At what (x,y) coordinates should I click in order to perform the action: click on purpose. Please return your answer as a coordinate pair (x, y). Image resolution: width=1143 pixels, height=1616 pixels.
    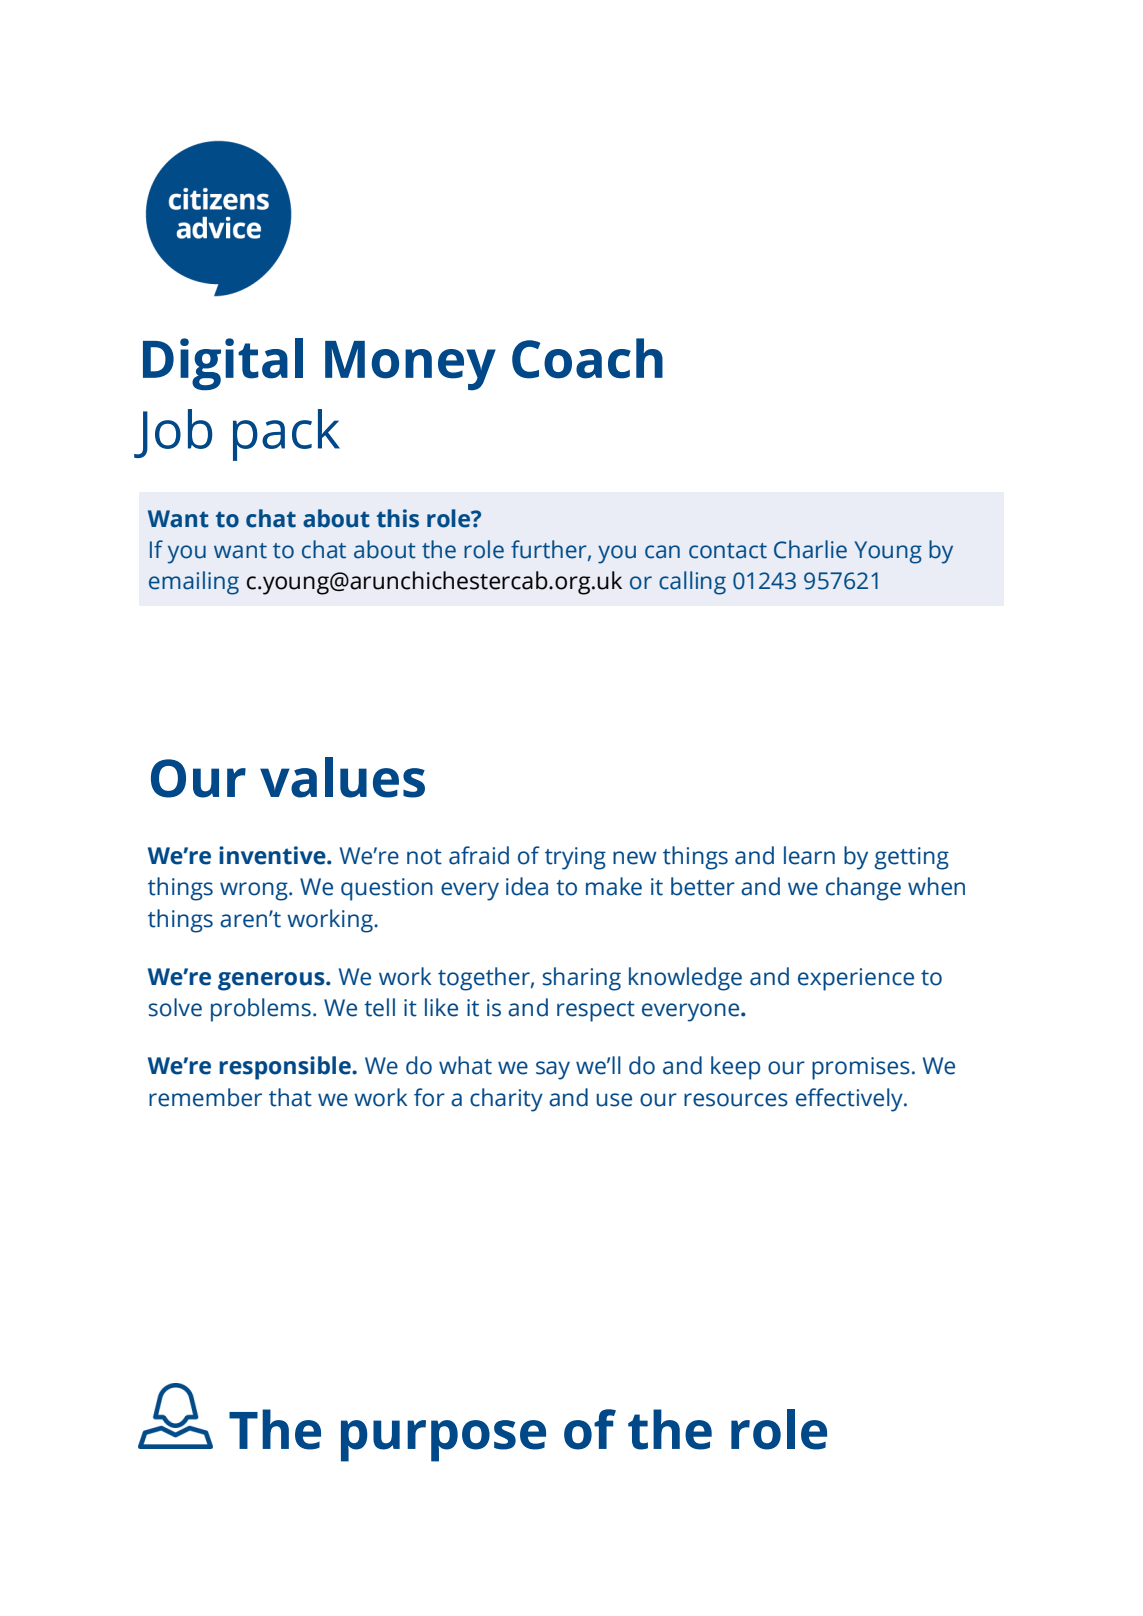
    Looking at the image, I should click on (443, 1441).
